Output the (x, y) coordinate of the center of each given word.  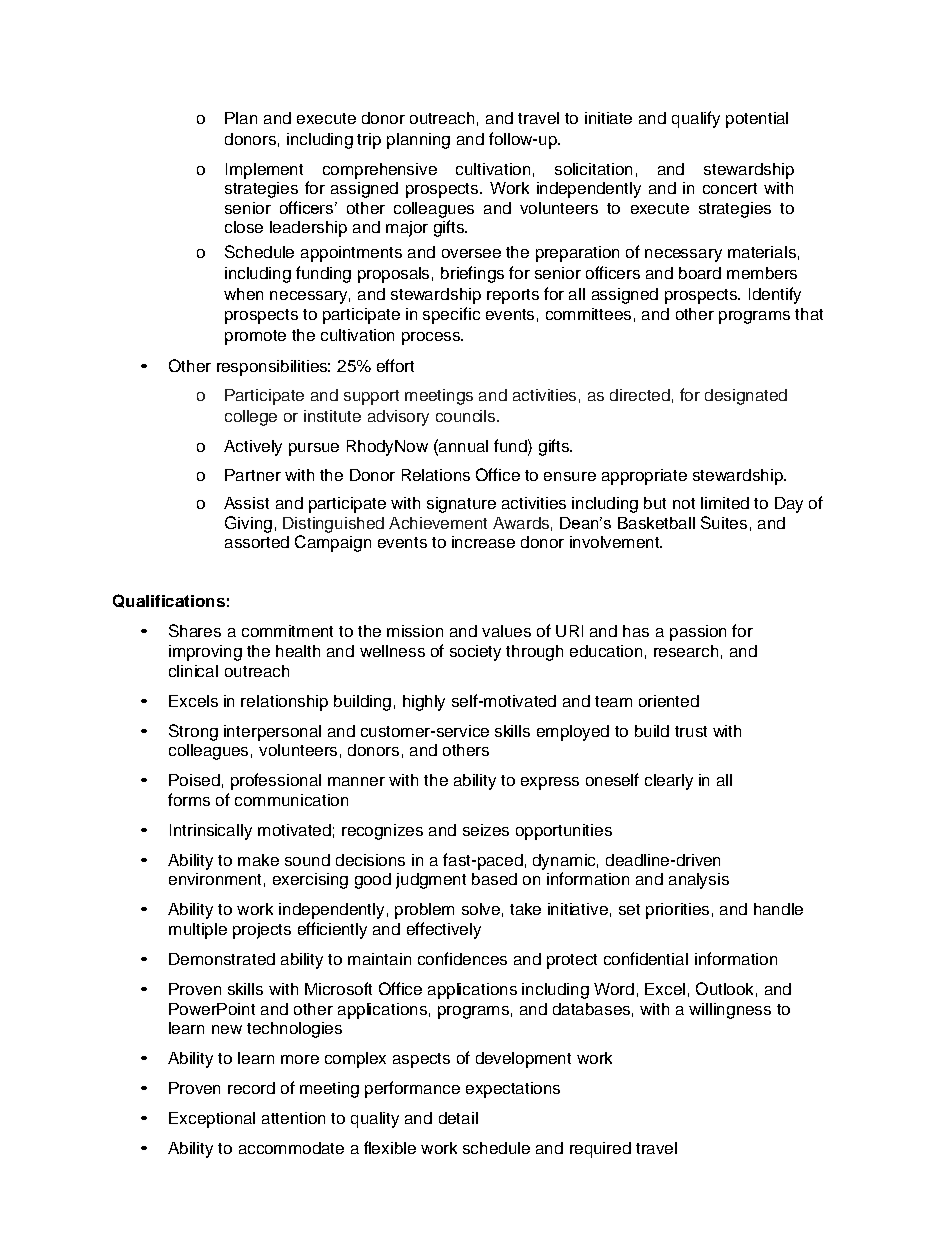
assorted (257, 542)
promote (255, 337)
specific (451, 315)
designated (746, 397)
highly (424, 703)
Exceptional (212, 1120)
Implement (264, 171)
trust (691, 731)
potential (757, 120)
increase (483, 542)
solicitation (593, 169)
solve (481, 909)
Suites (724, 522)
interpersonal (272, 733)
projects (262, 931)
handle (778, 909)
